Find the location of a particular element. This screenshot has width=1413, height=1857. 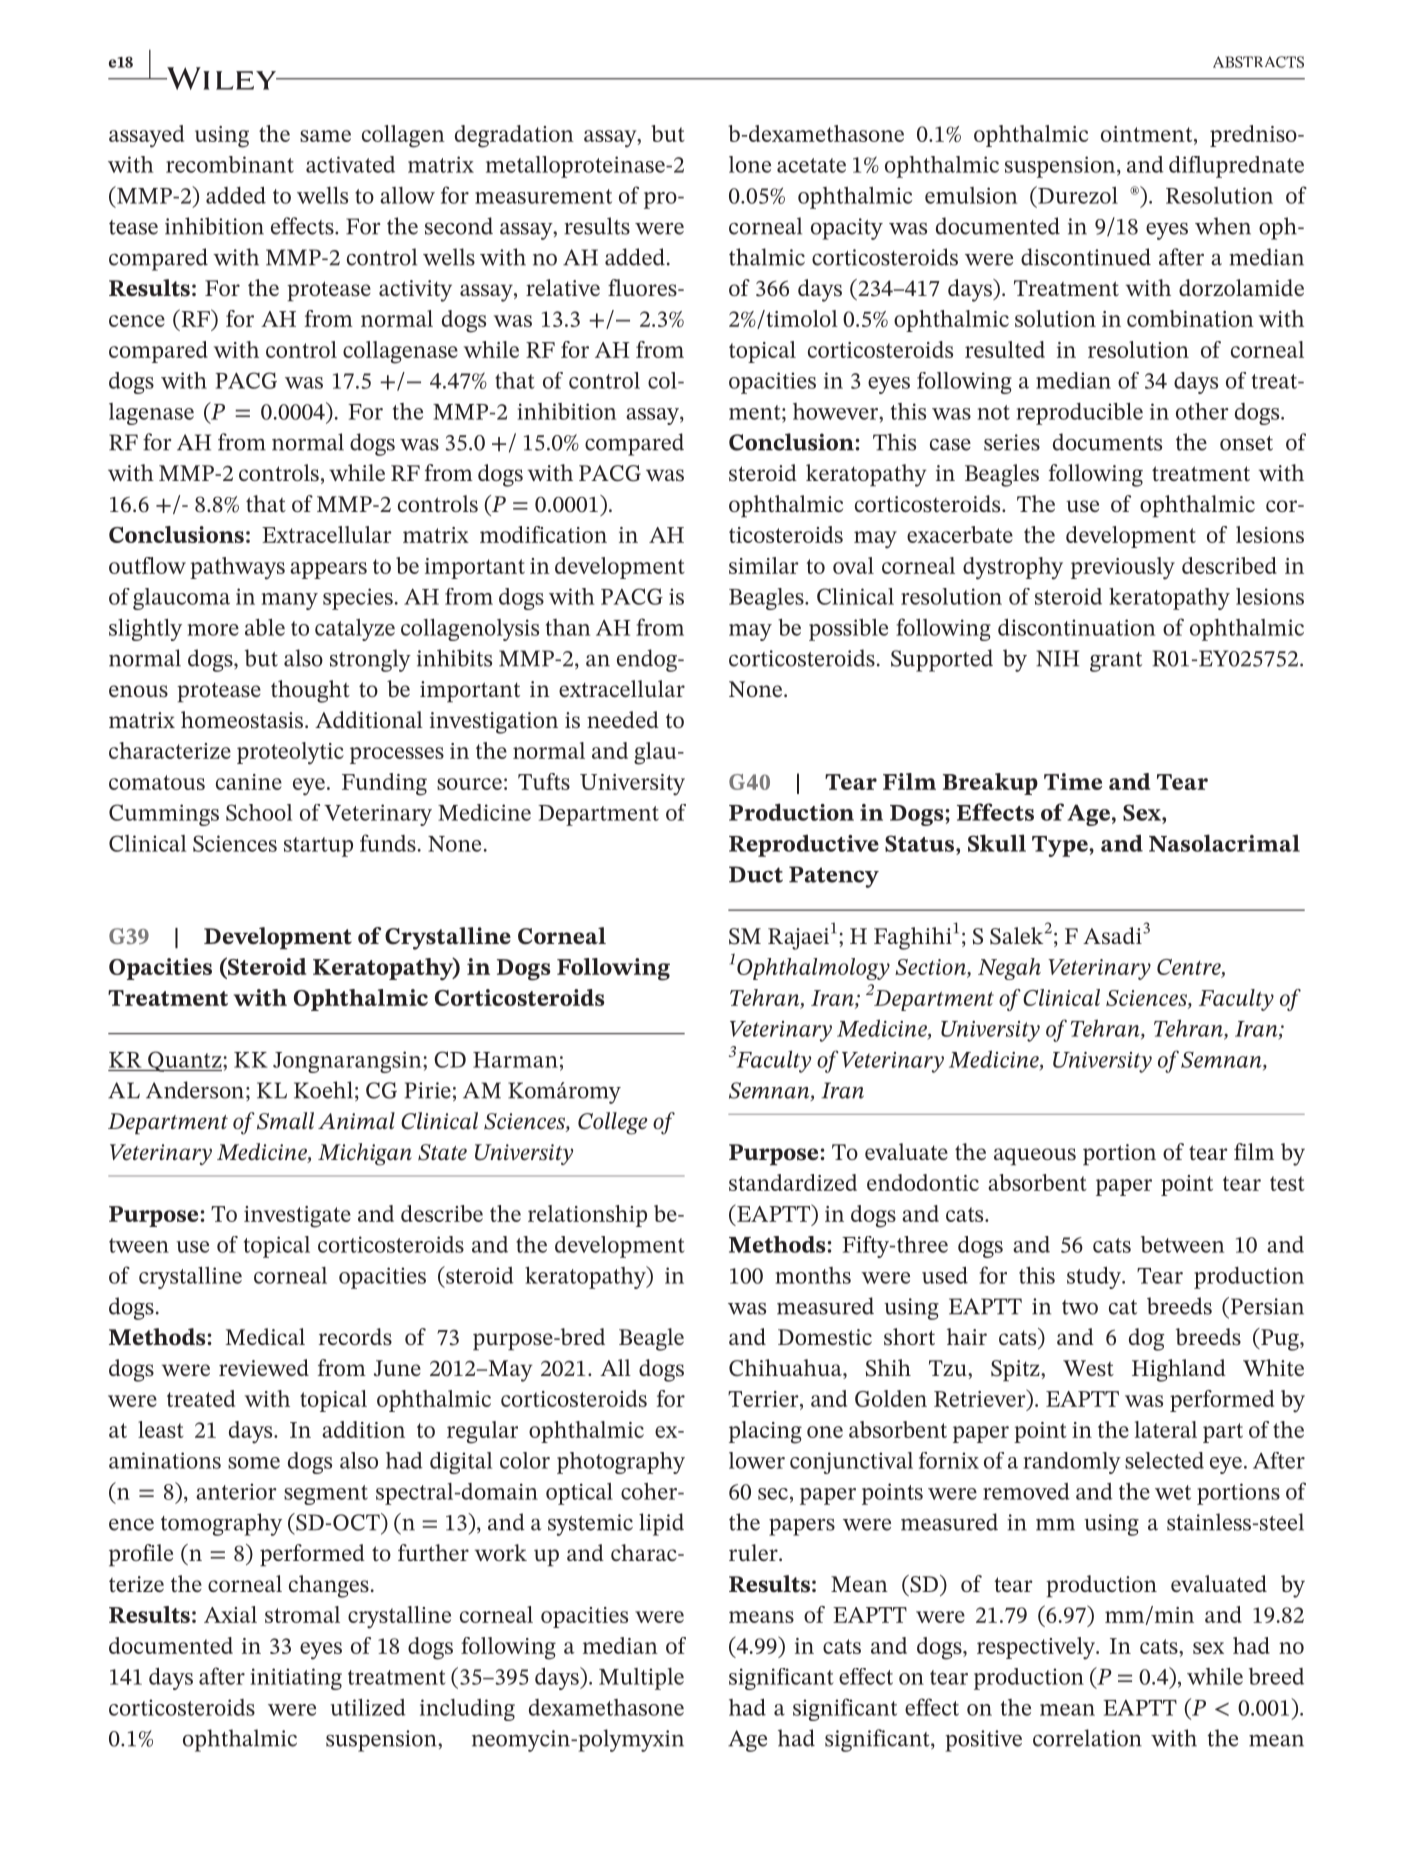

Type is located at coordinates (1061, 846).
